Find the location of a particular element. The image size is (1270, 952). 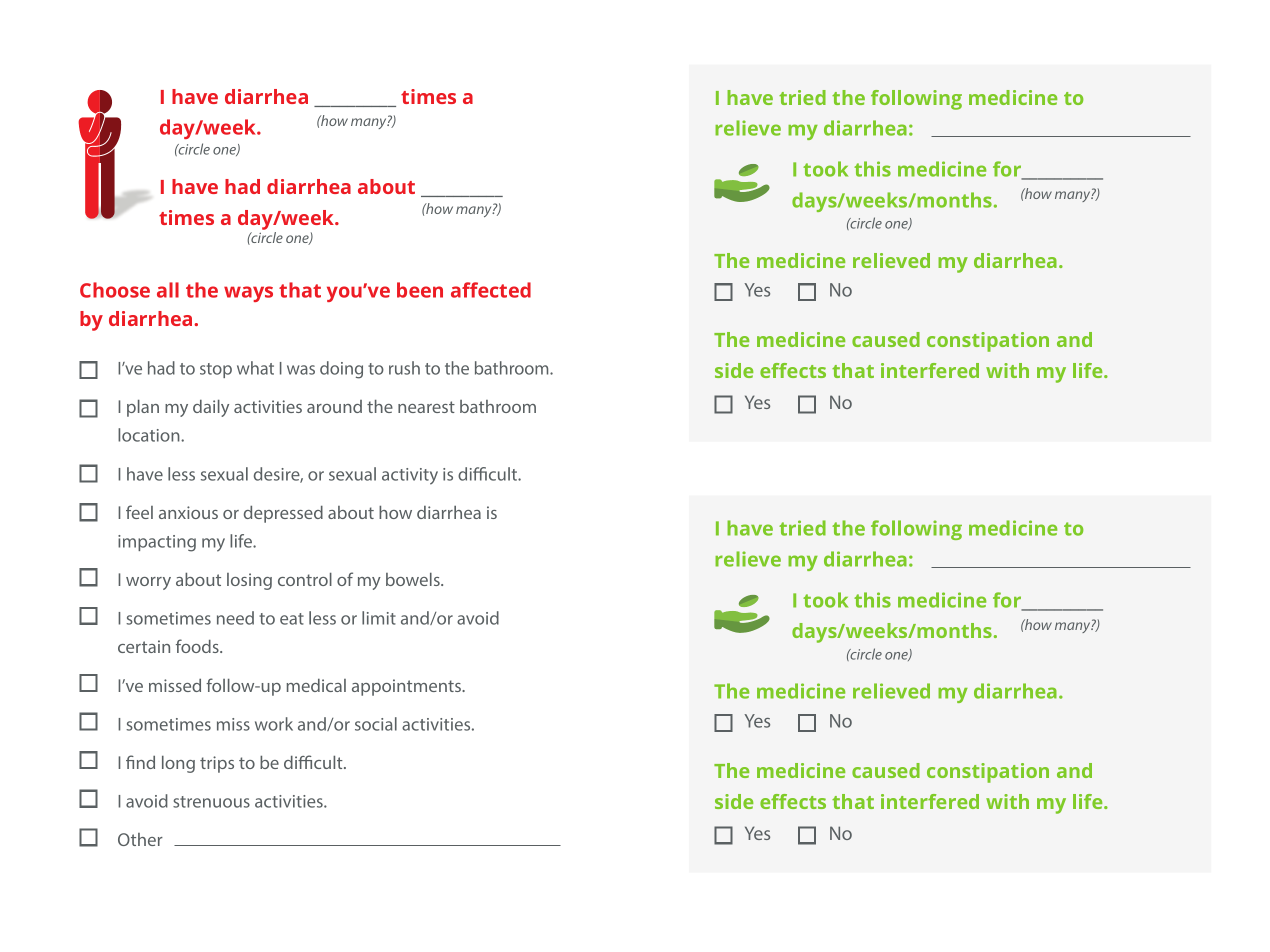

ways is located at coordinates (248, 294).
